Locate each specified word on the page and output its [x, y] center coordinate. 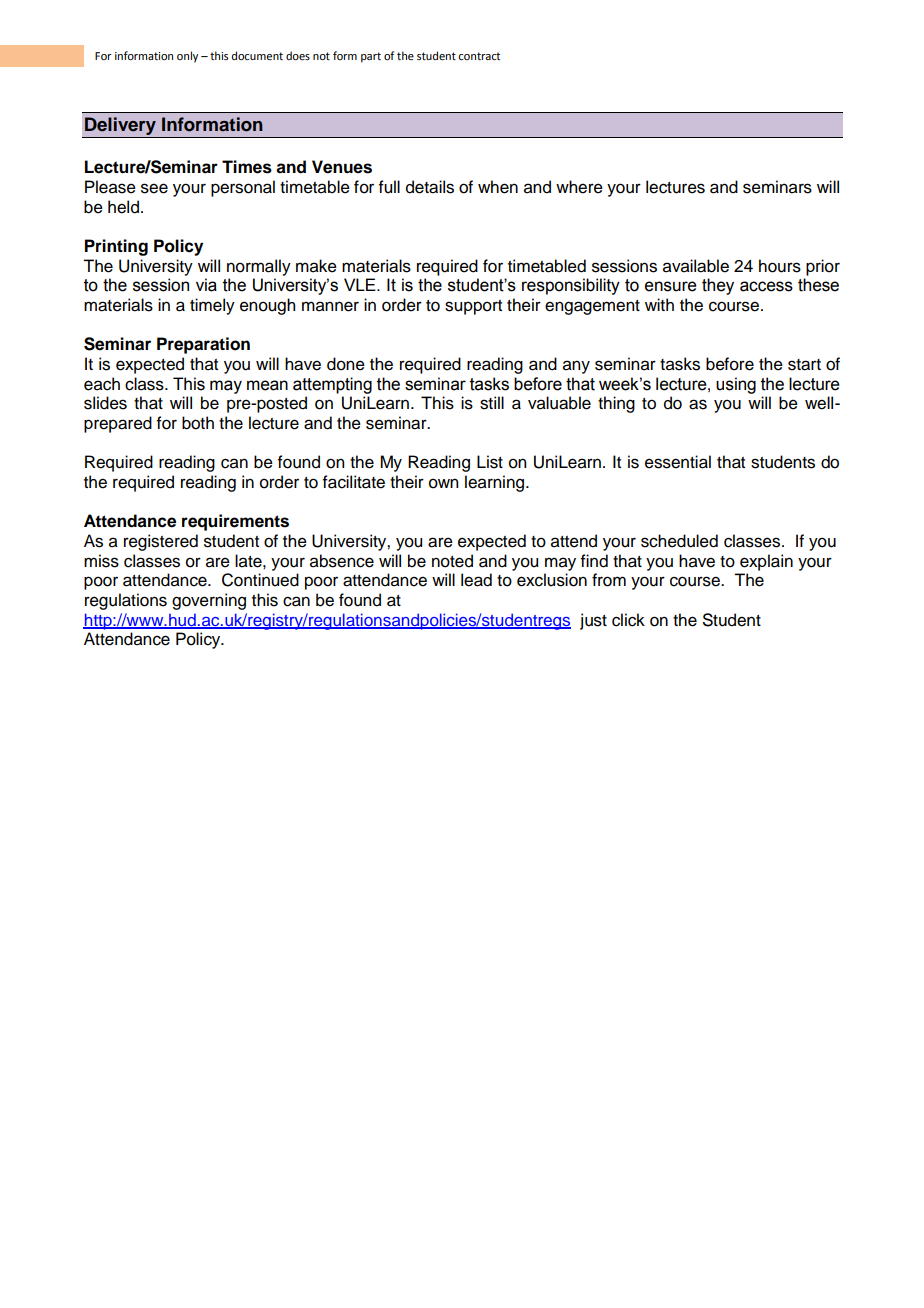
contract [479, 56]
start [804, 365]
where [579, 187]
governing [209, 601]
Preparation [203, 345]
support [473, 307]
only [187, 57]
